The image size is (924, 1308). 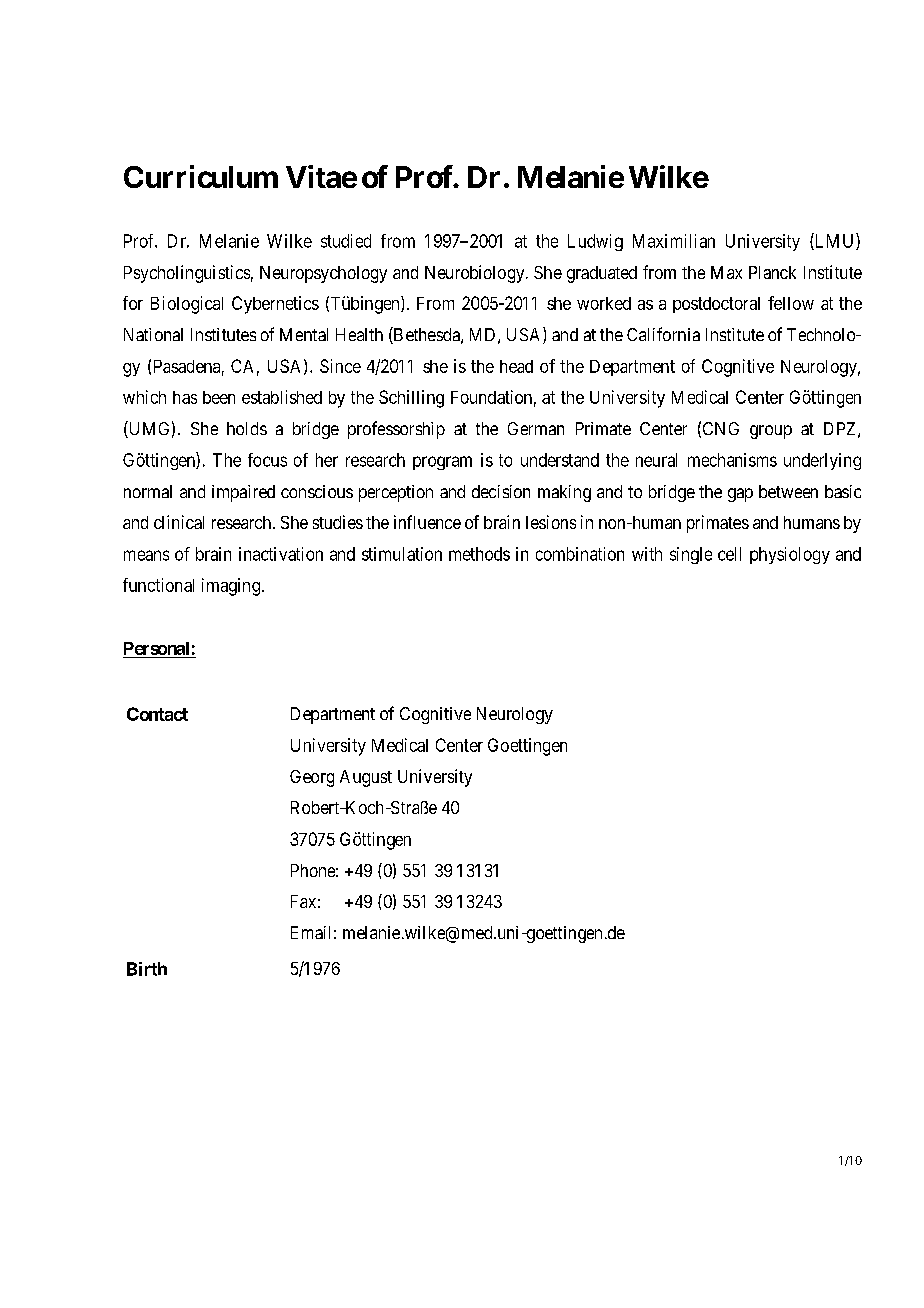 I want to click on imaging, so click(x=231, y=587).
